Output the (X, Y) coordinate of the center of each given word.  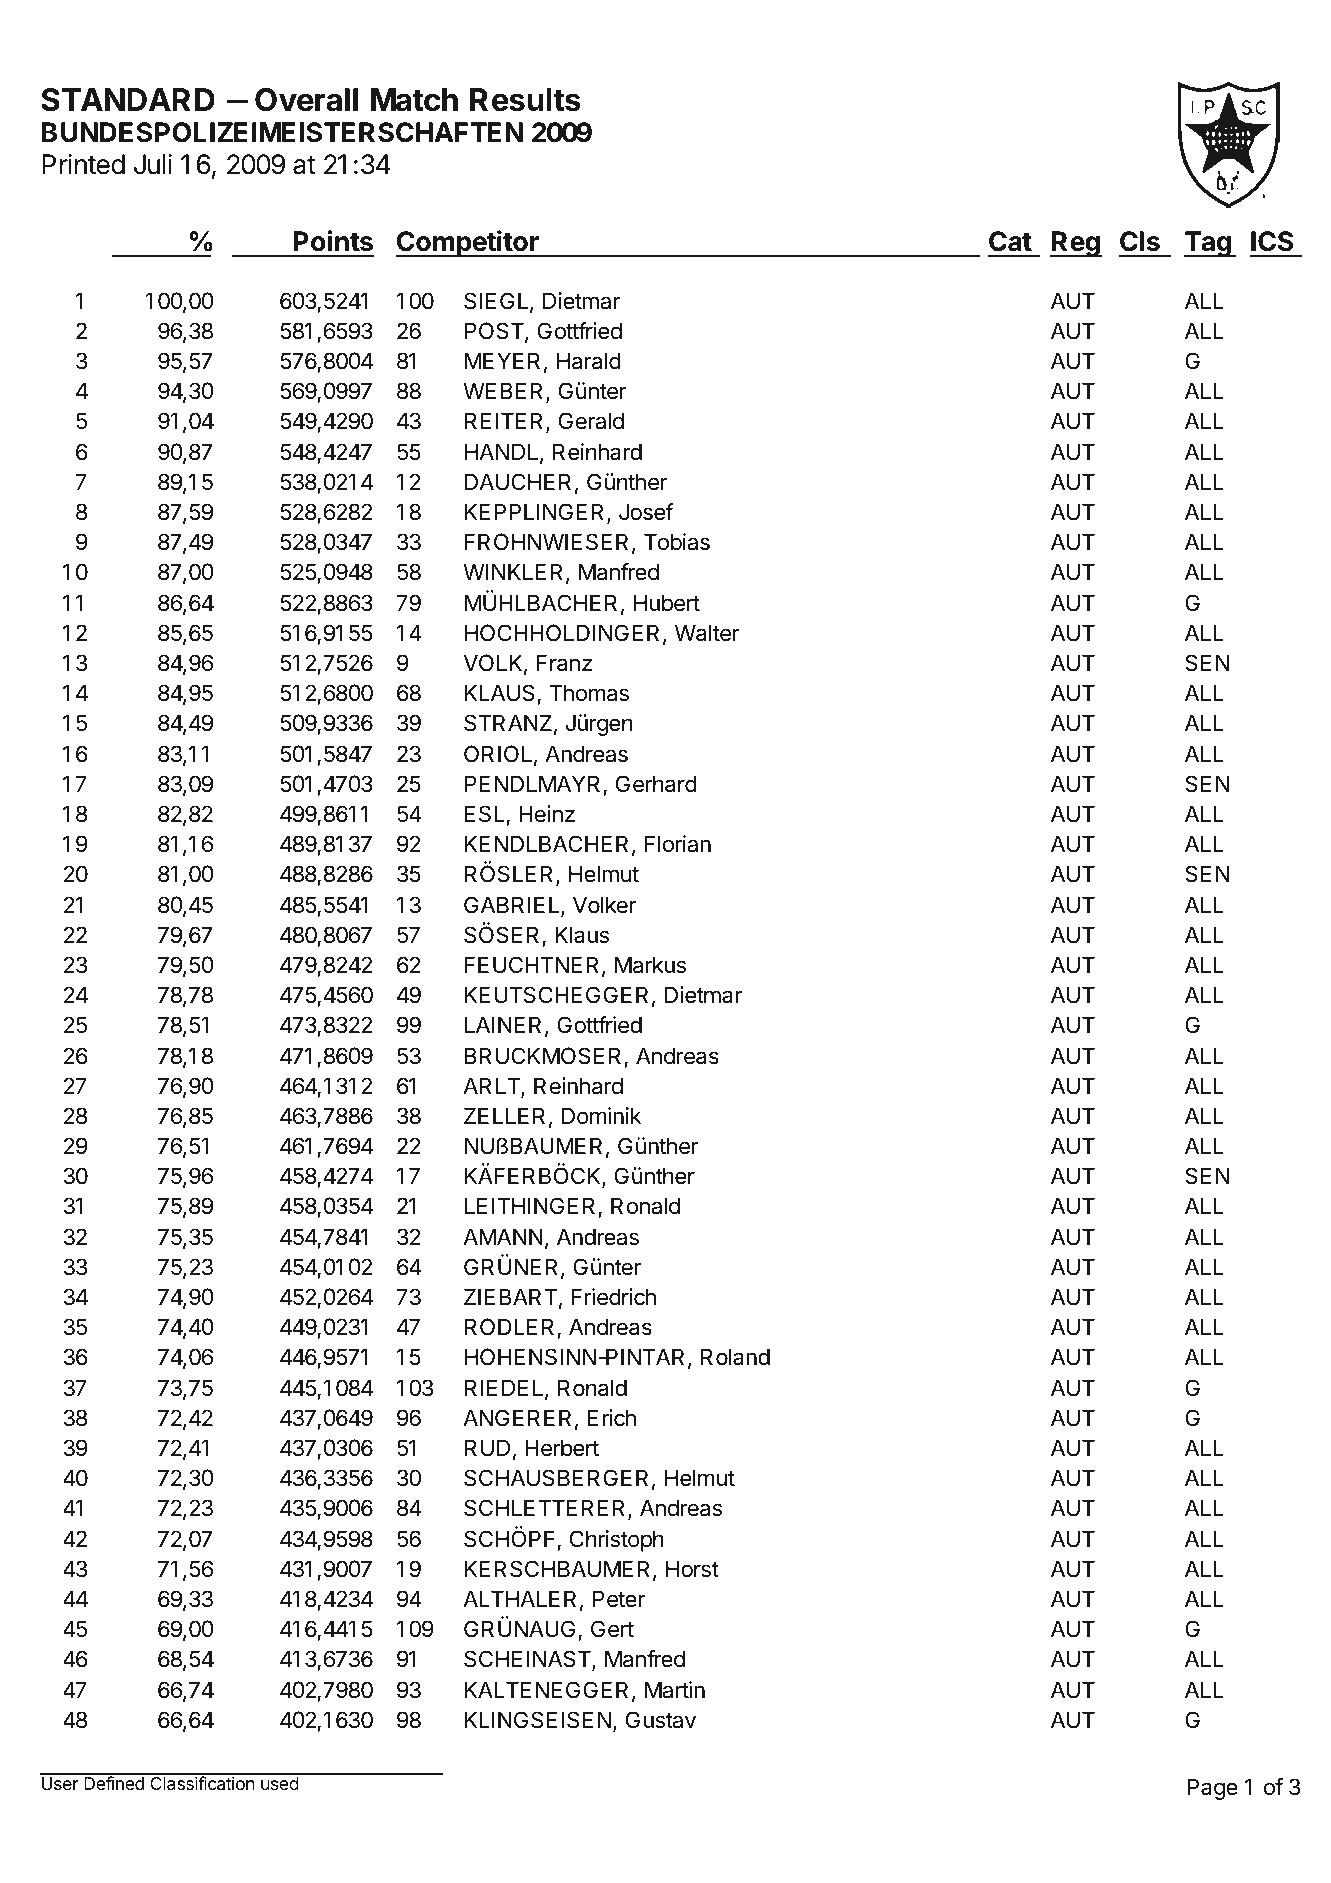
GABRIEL (513, 906)
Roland (735, 1357)
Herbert (562, 1448)
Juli (153, 164)
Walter (707, 633)
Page (1212, 1789)
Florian (678, 844)
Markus (650, 965)
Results (525, 100)
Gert (612, 1629)
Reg (1076, 244)
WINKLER (515, 573)
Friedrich (613, 1297)
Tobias (677, 542)
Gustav (661, 1720)
